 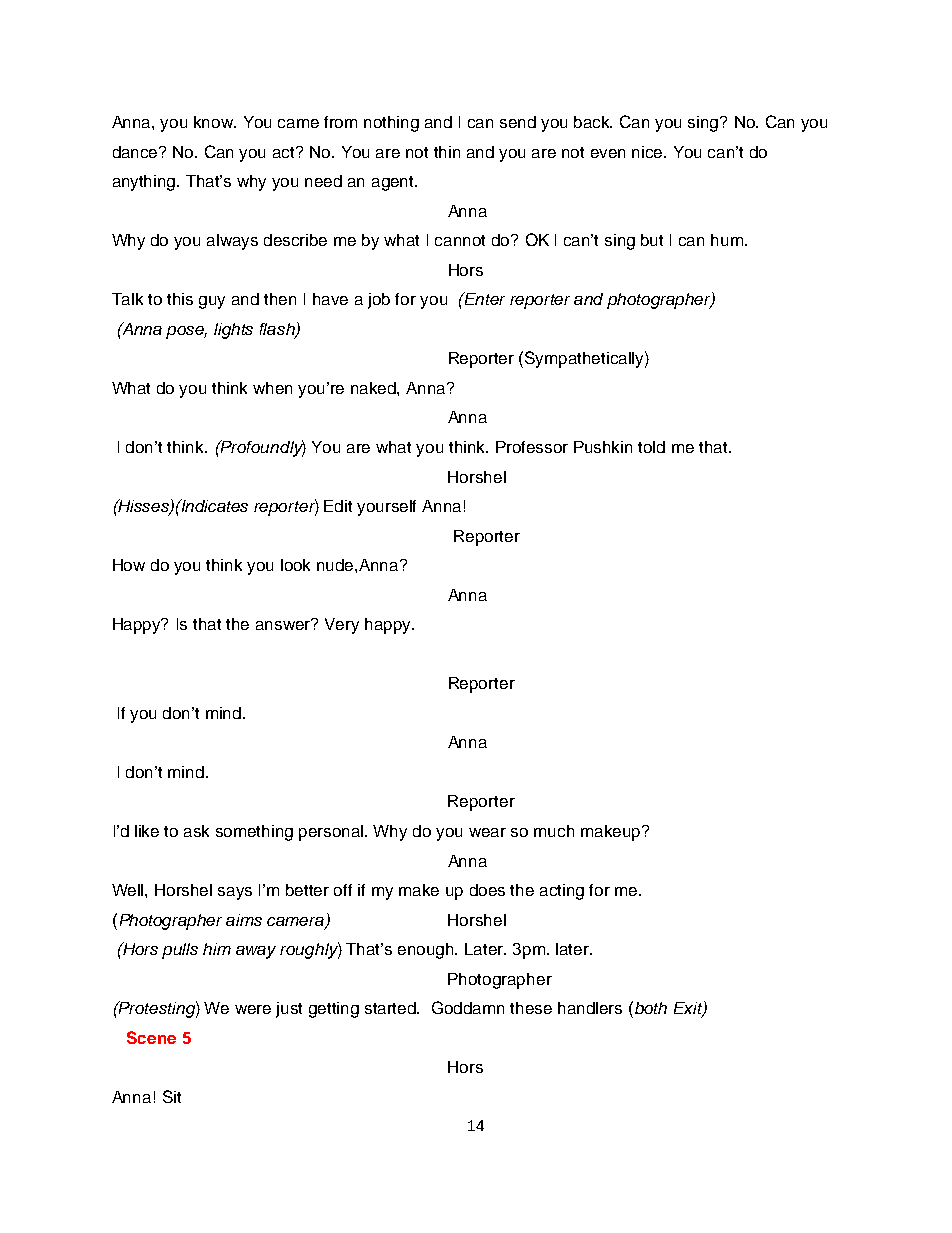 What do you see at coordinates (487, 832) in the screenshot?
I see `wear` at bounding box center [487, 832].
